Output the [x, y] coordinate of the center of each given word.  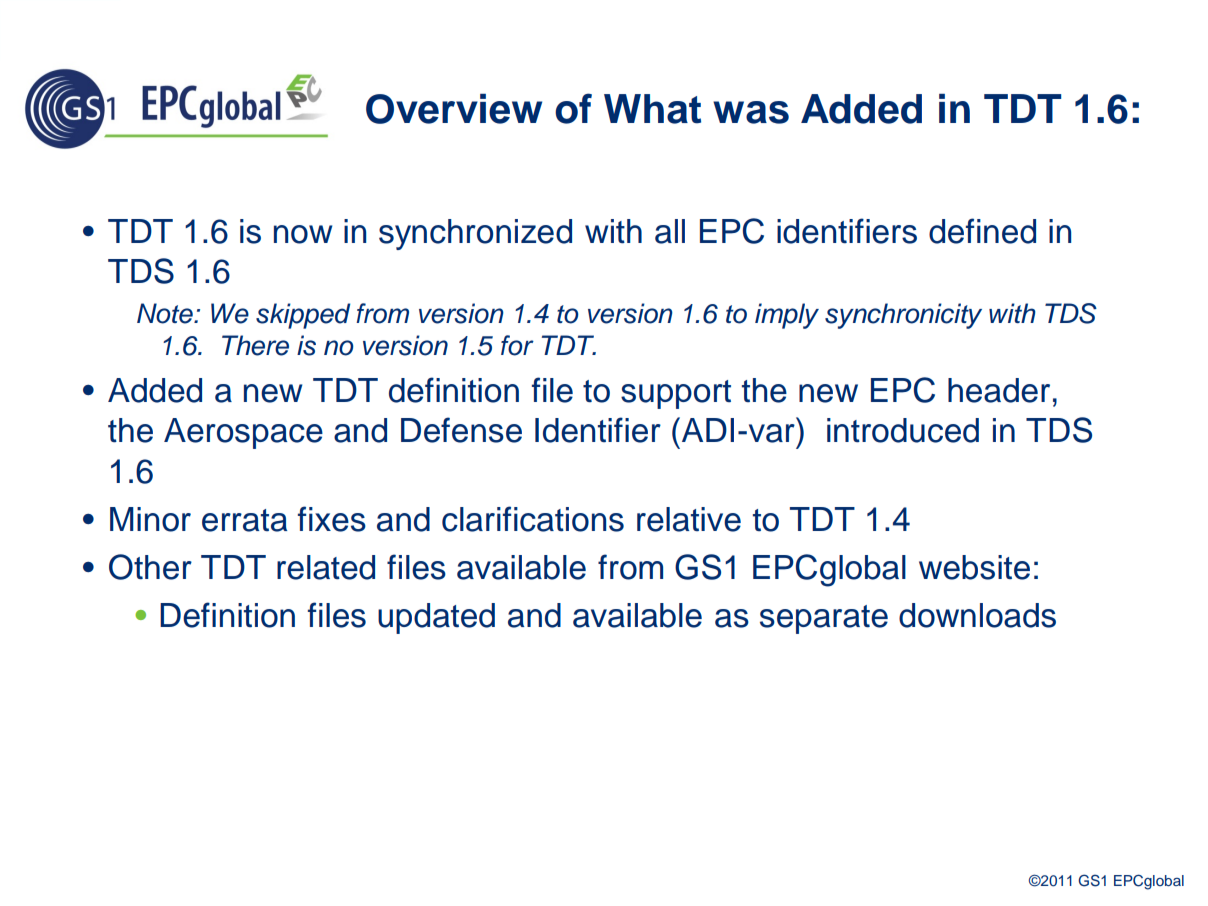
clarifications [533, 519]
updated [436, 618]
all [670, 231]
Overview [454, 109]
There [255, 345]
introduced [903, 430]
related [326, 567]
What [652, 109]
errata [244, 520]
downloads [977, 615]
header [999, 390]
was [751, 112]
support [676, 394]
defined [982, 231]
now [303, 234]
